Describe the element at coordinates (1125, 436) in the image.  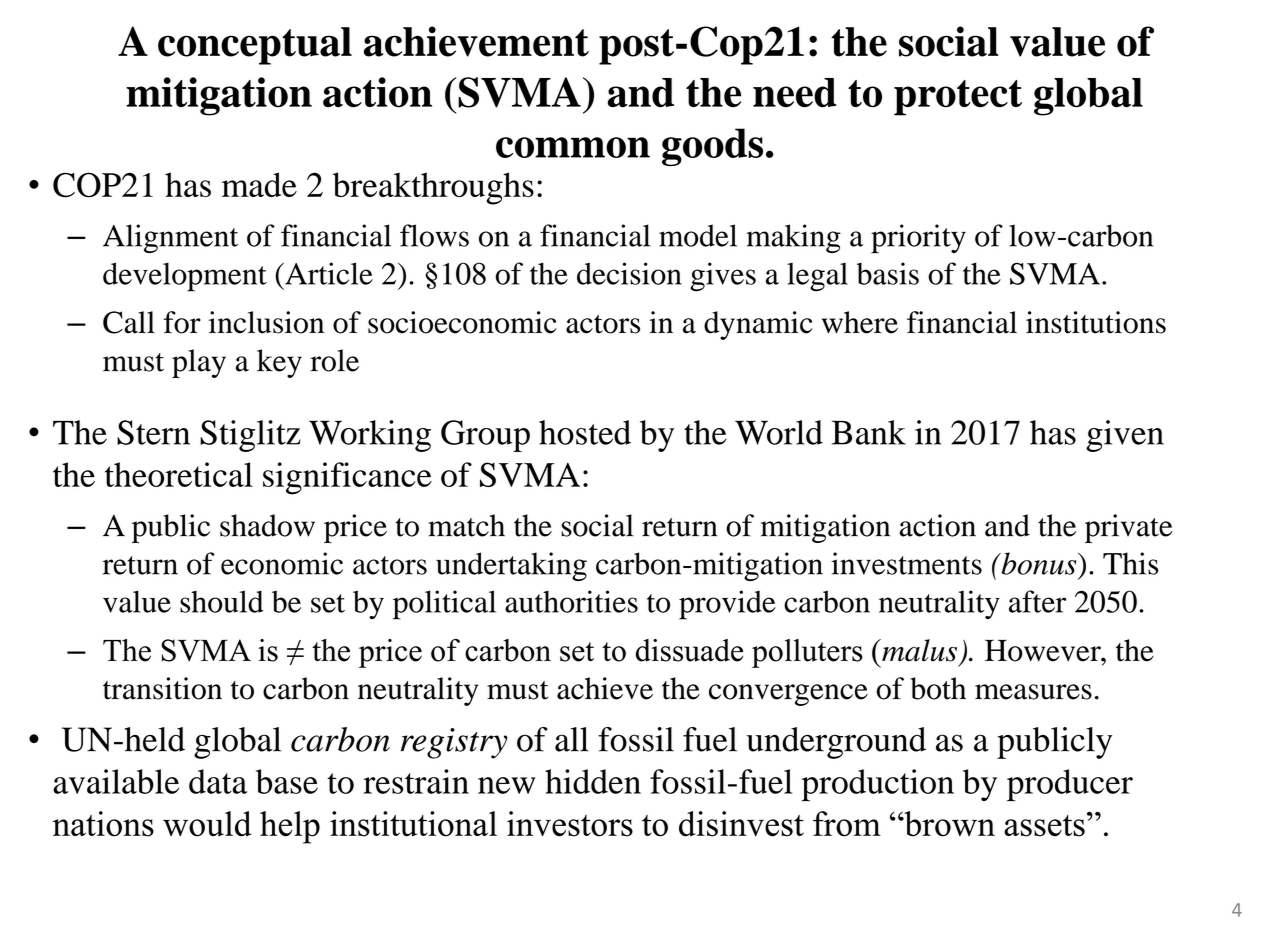
I see `given` at that location.
